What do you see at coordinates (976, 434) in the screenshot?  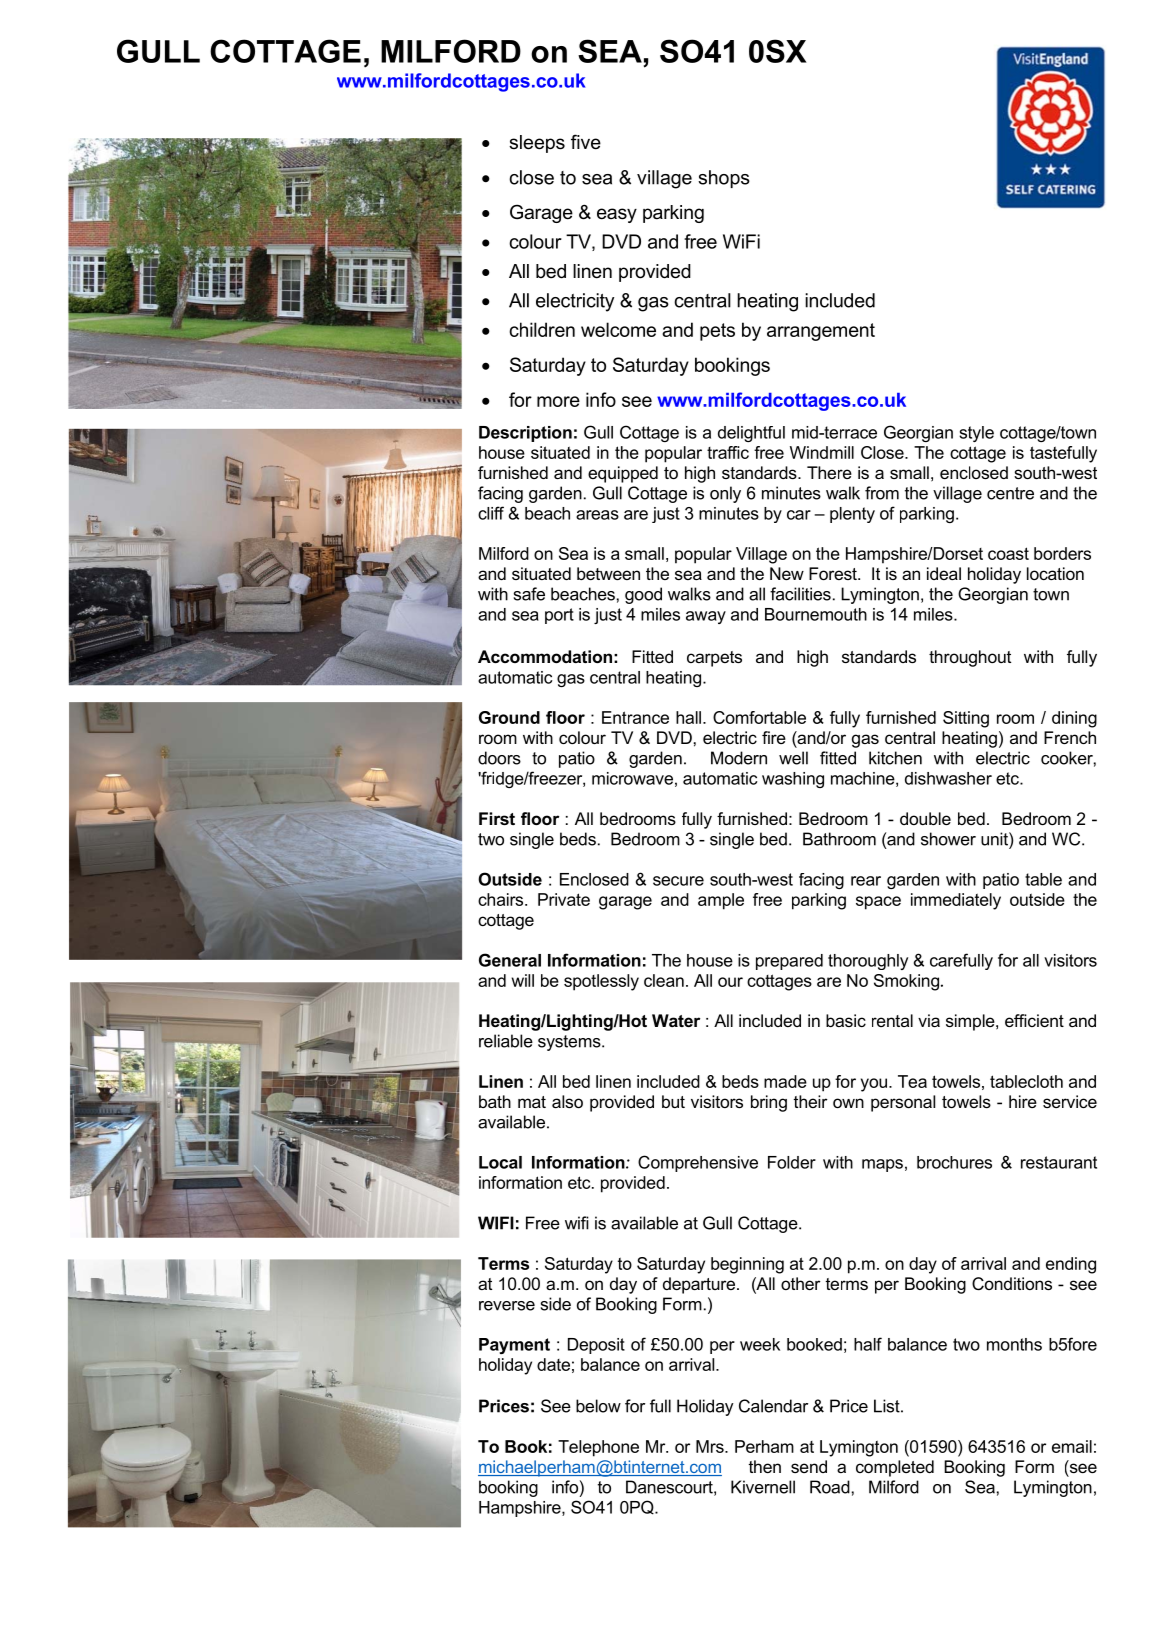 I see `style` at bounding box center [976, 434].
